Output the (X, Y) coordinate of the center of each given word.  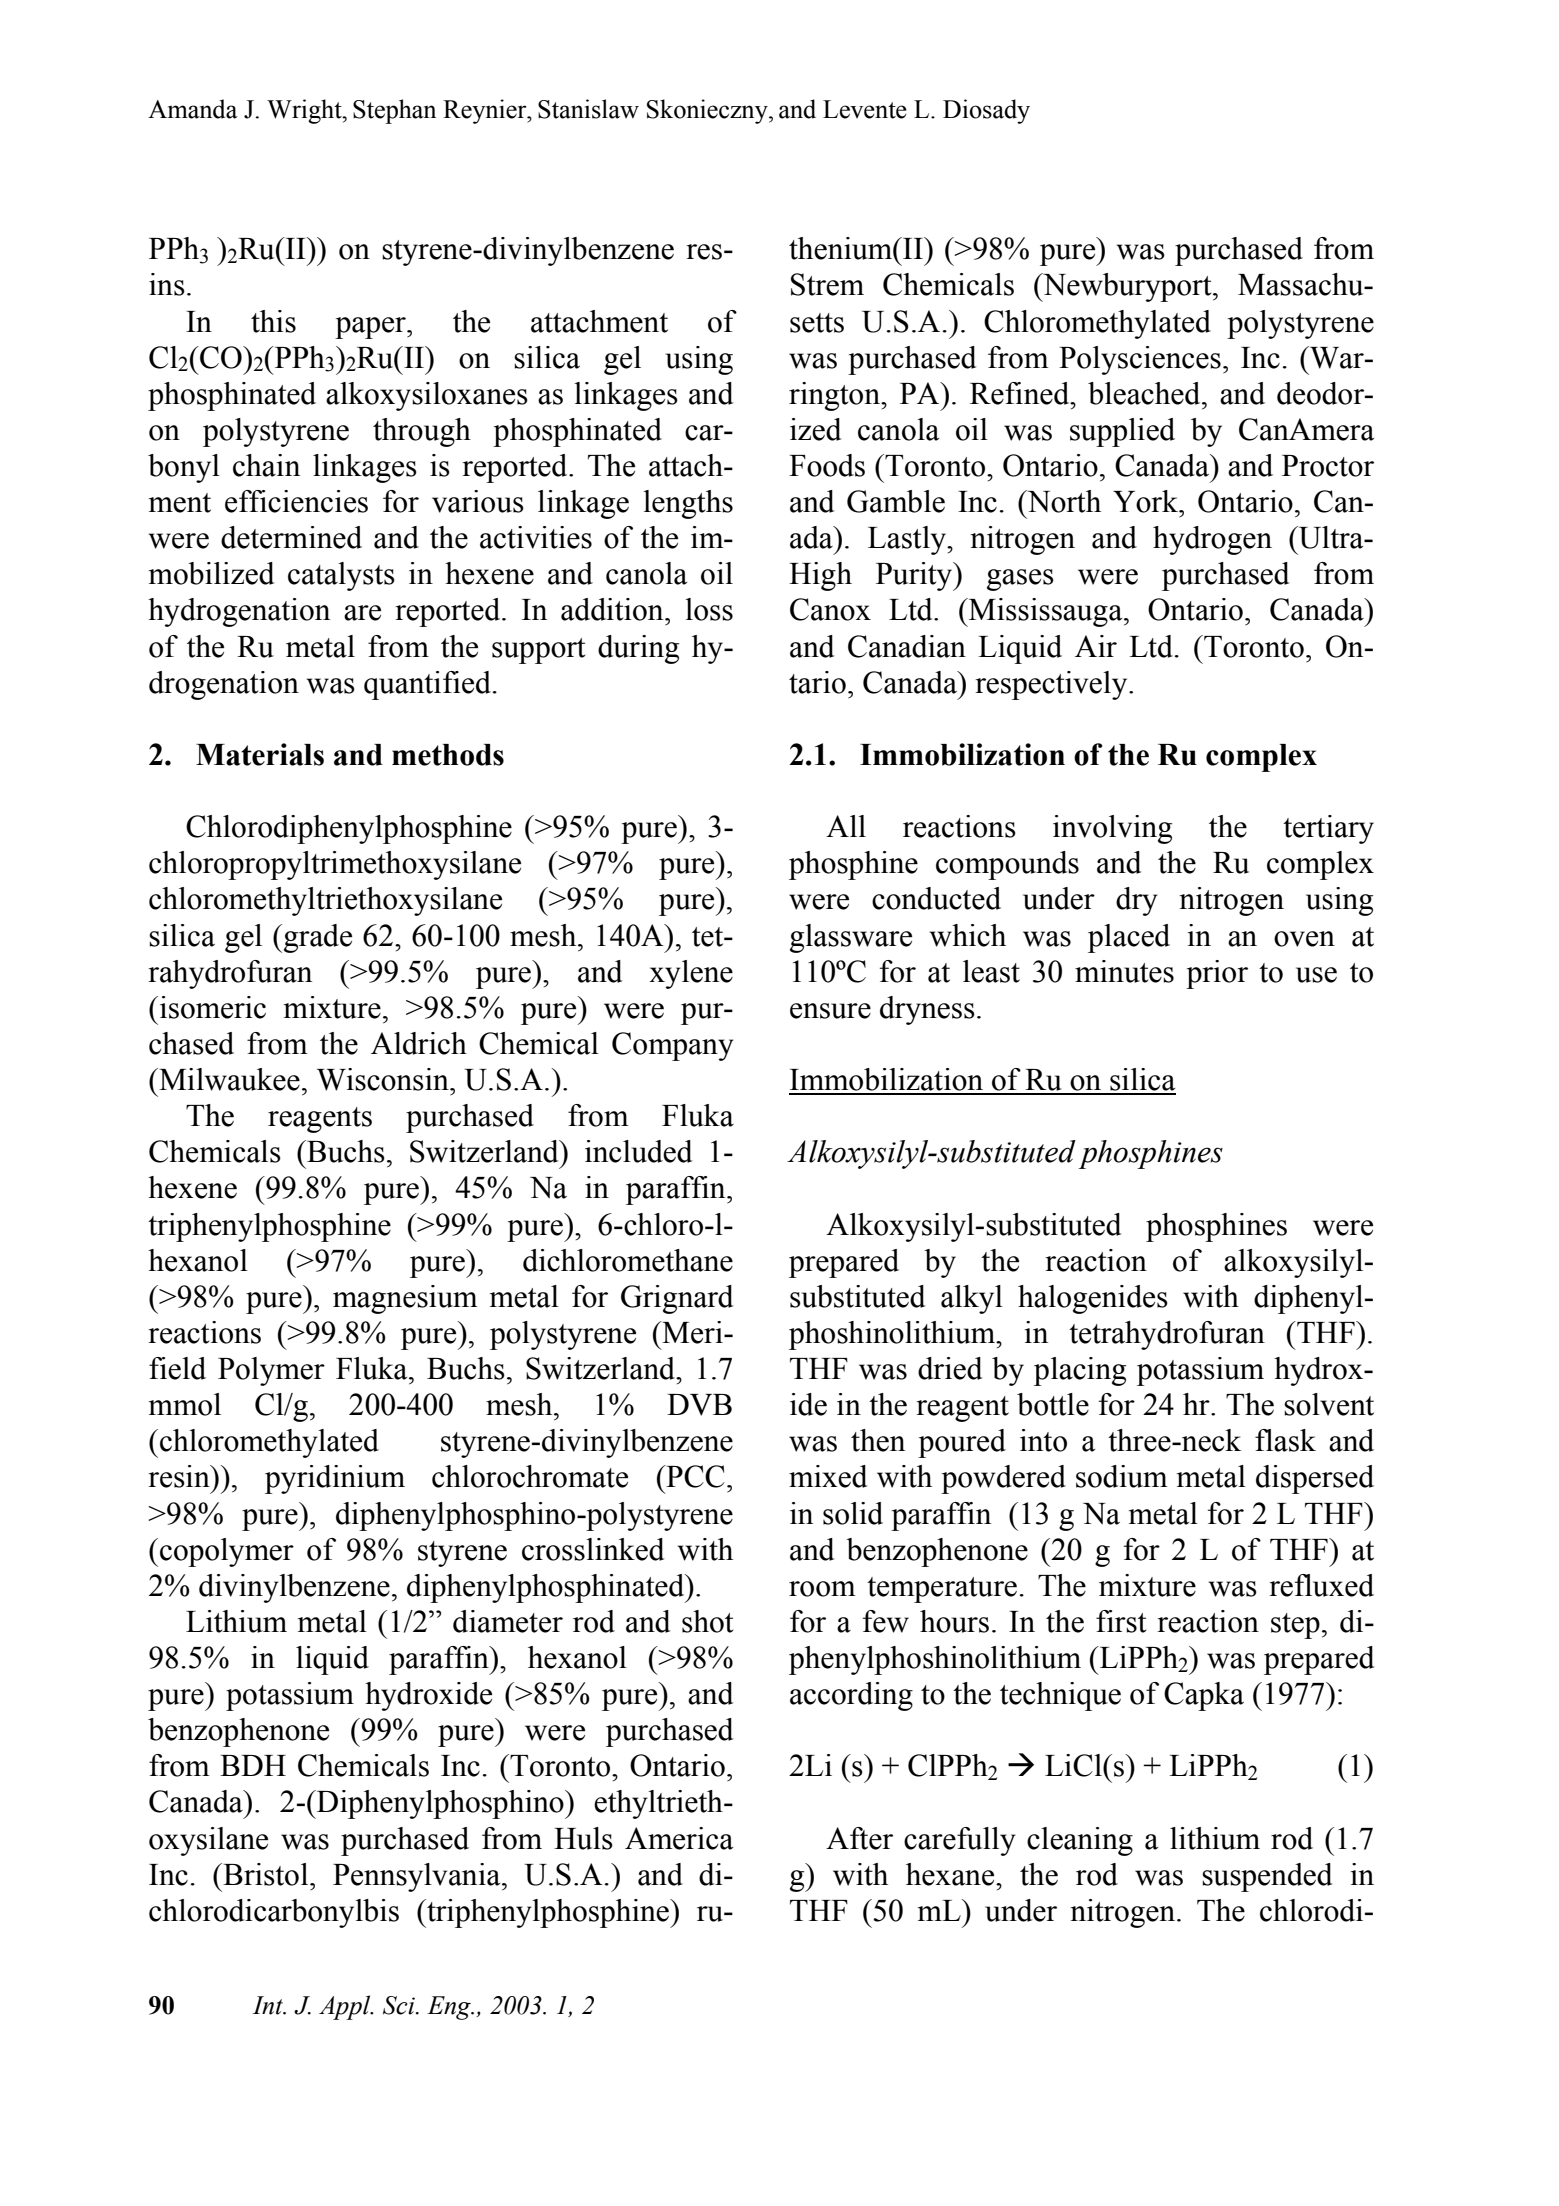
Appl (346, 2007)
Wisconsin (384, 1079)
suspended (1267, 1877)
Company (673, 1046)
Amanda (193, 109)
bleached (1145, 393)
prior (1217, 974)
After (859, 1838)
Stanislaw (588, 109)
